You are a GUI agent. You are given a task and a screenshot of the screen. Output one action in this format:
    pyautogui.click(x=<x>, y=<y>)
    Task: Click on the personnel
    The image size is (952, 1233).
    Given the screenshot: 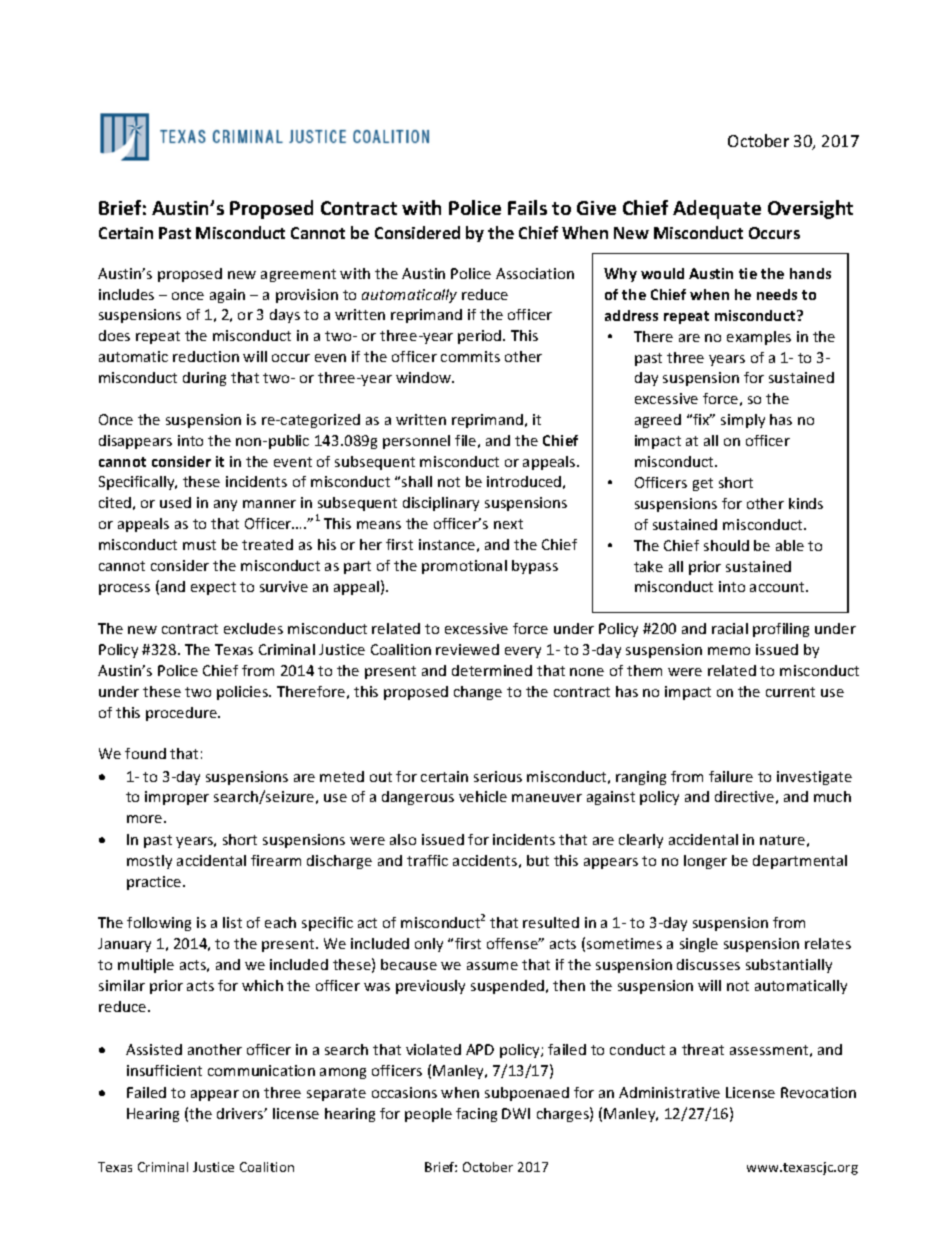 What is the action you would take?
    pyautogui.click(x=416, y=442)
